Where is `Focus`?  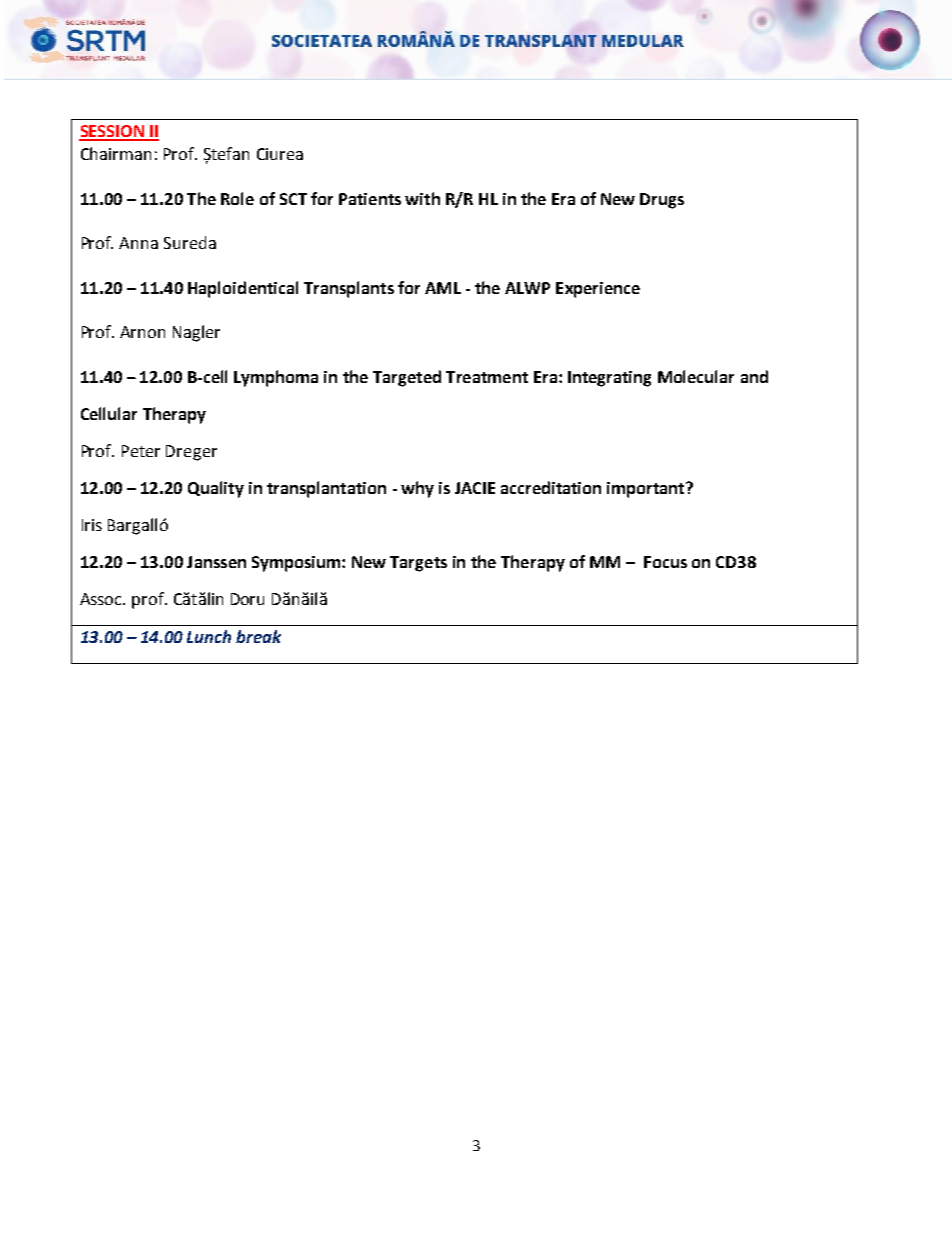 Focus is located at coordinates (665, 562).
